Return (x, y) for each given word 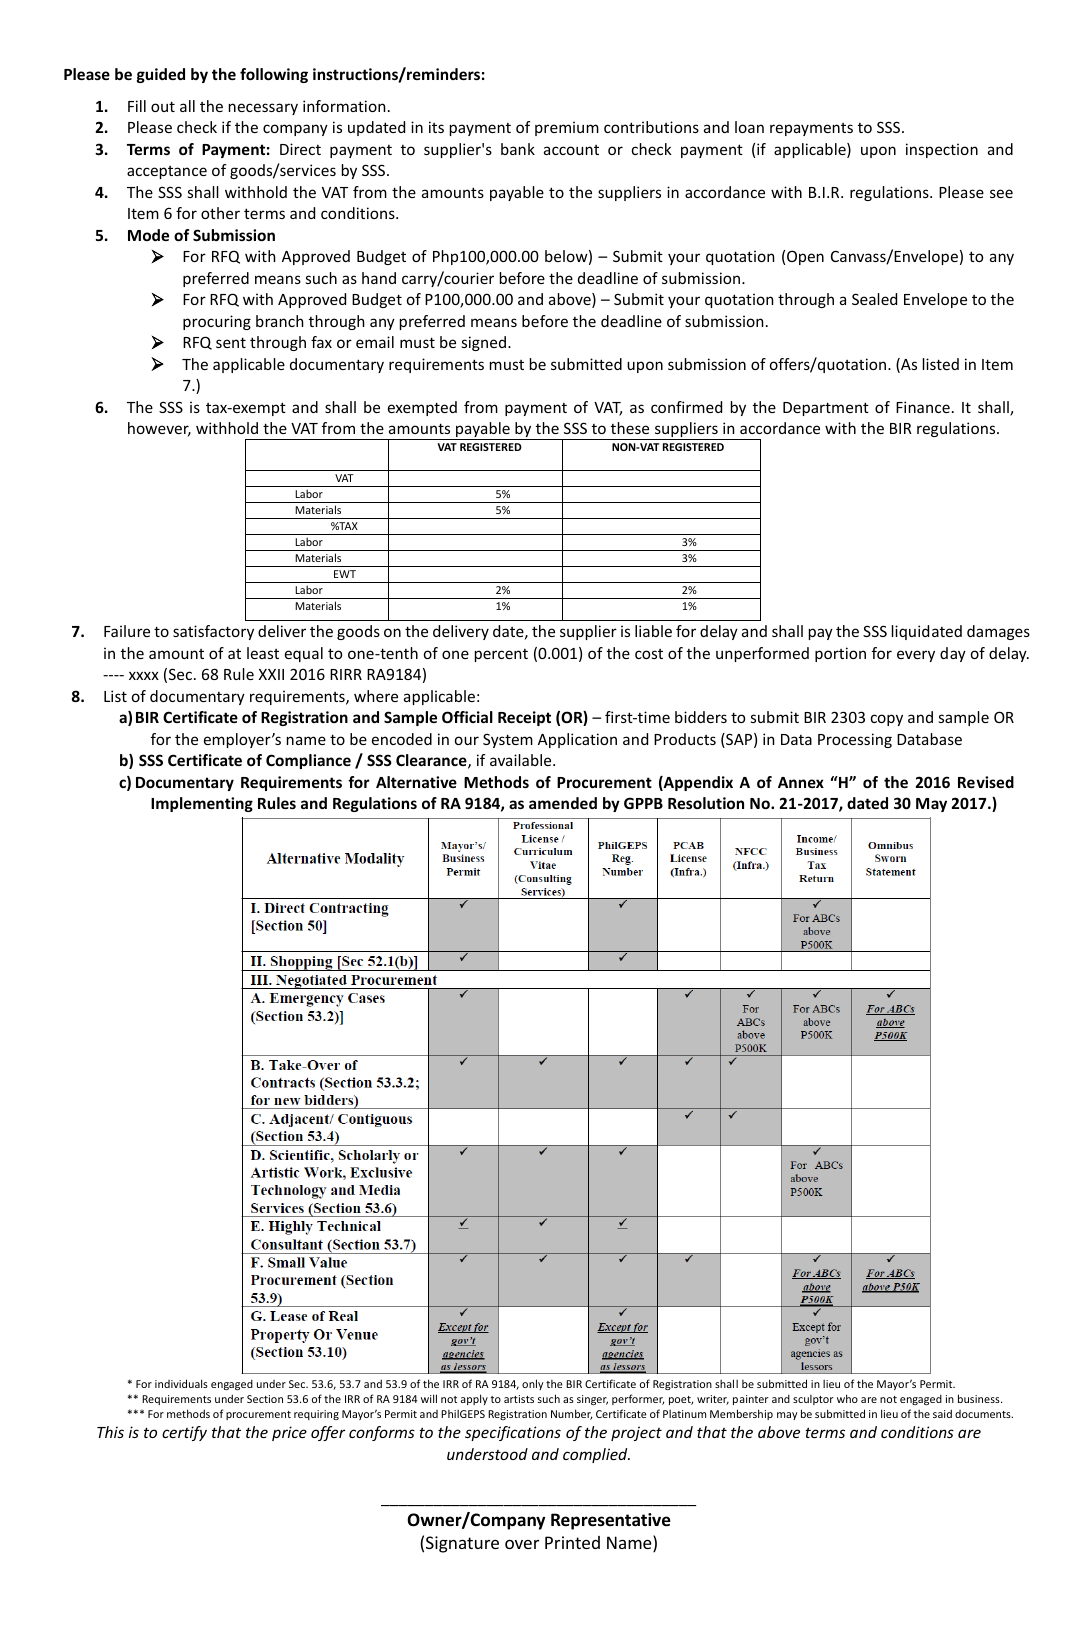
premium (567, 128)
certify (184, 1433)
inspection (942, 150)
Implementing (202, 804)
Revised (986, 782)
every (916, 656)
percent (501, 655)
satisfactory (213, 632)
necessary (263, 109)
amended (563, 803)
